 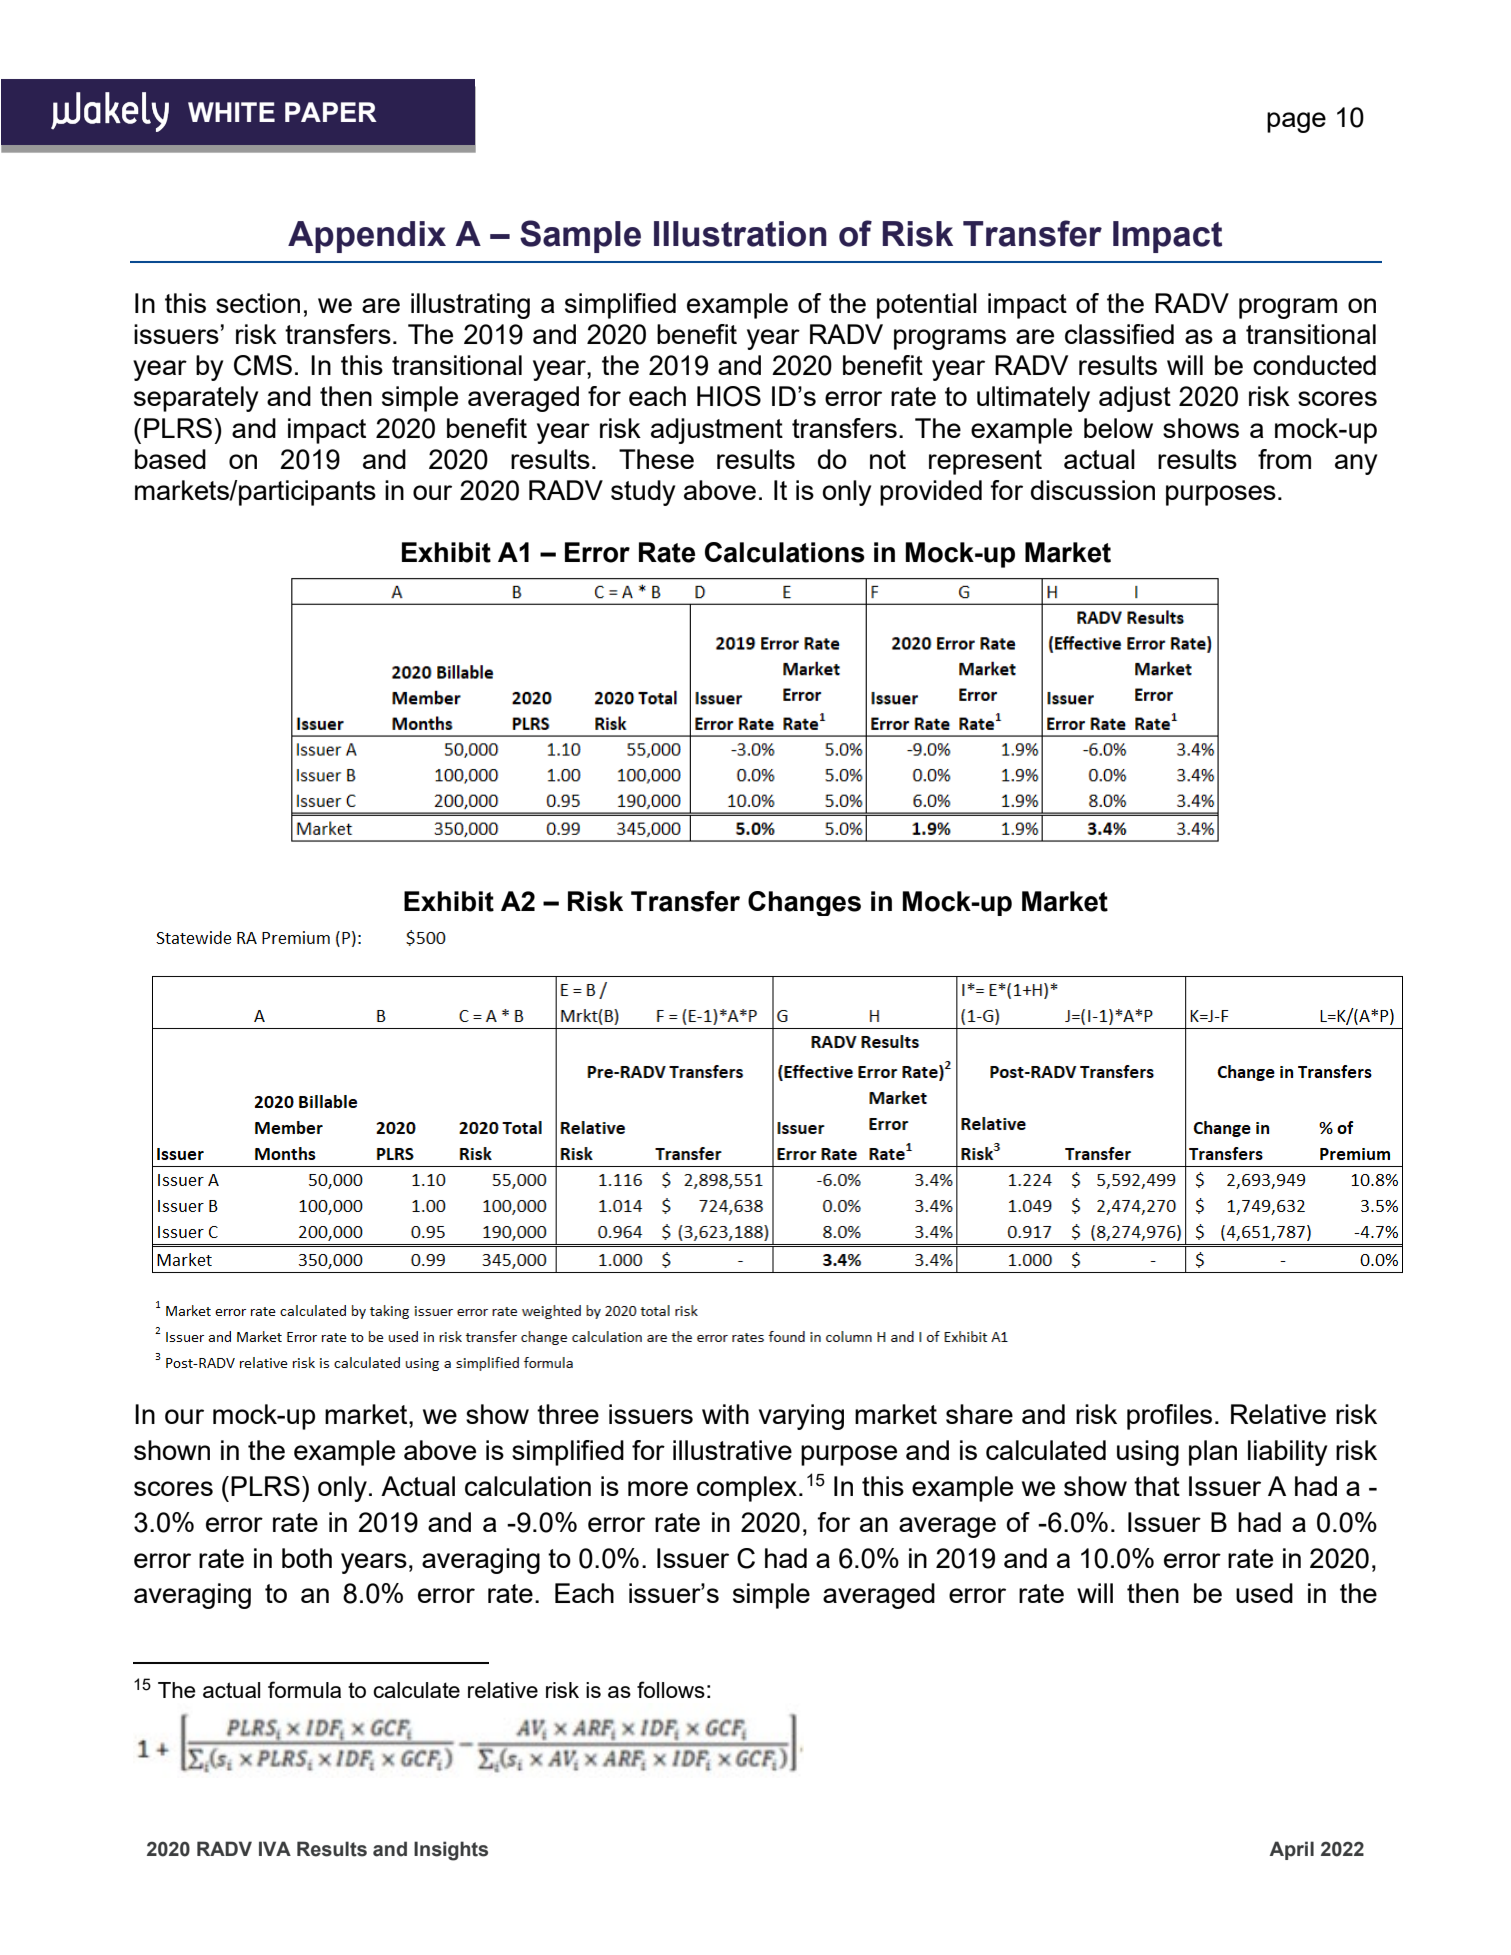 I want to click on based, so click(x=170, y=459).
